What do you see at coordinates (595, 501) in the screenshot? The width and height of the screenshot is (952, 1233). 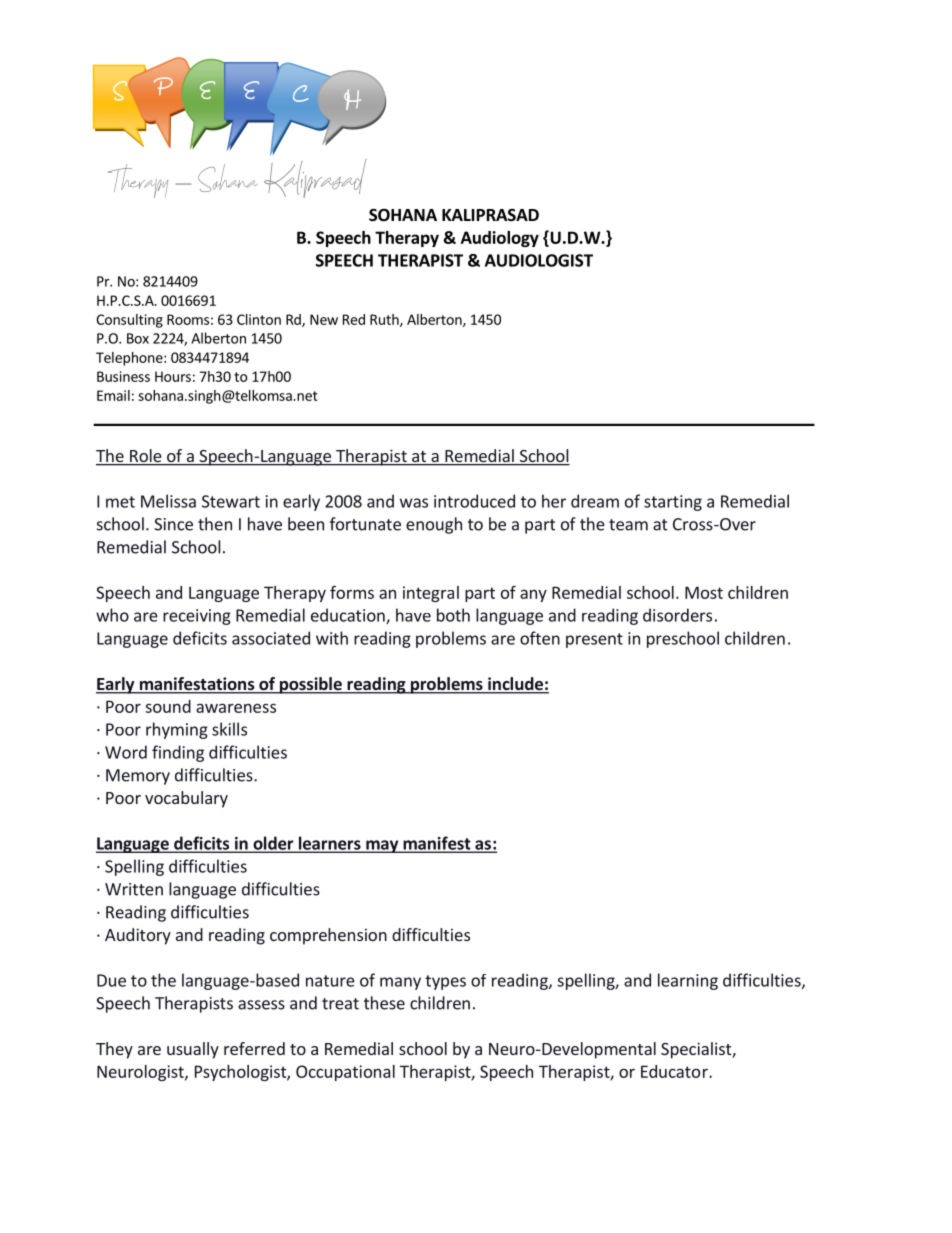 I see `dream` at bounding box center [595, 501].
